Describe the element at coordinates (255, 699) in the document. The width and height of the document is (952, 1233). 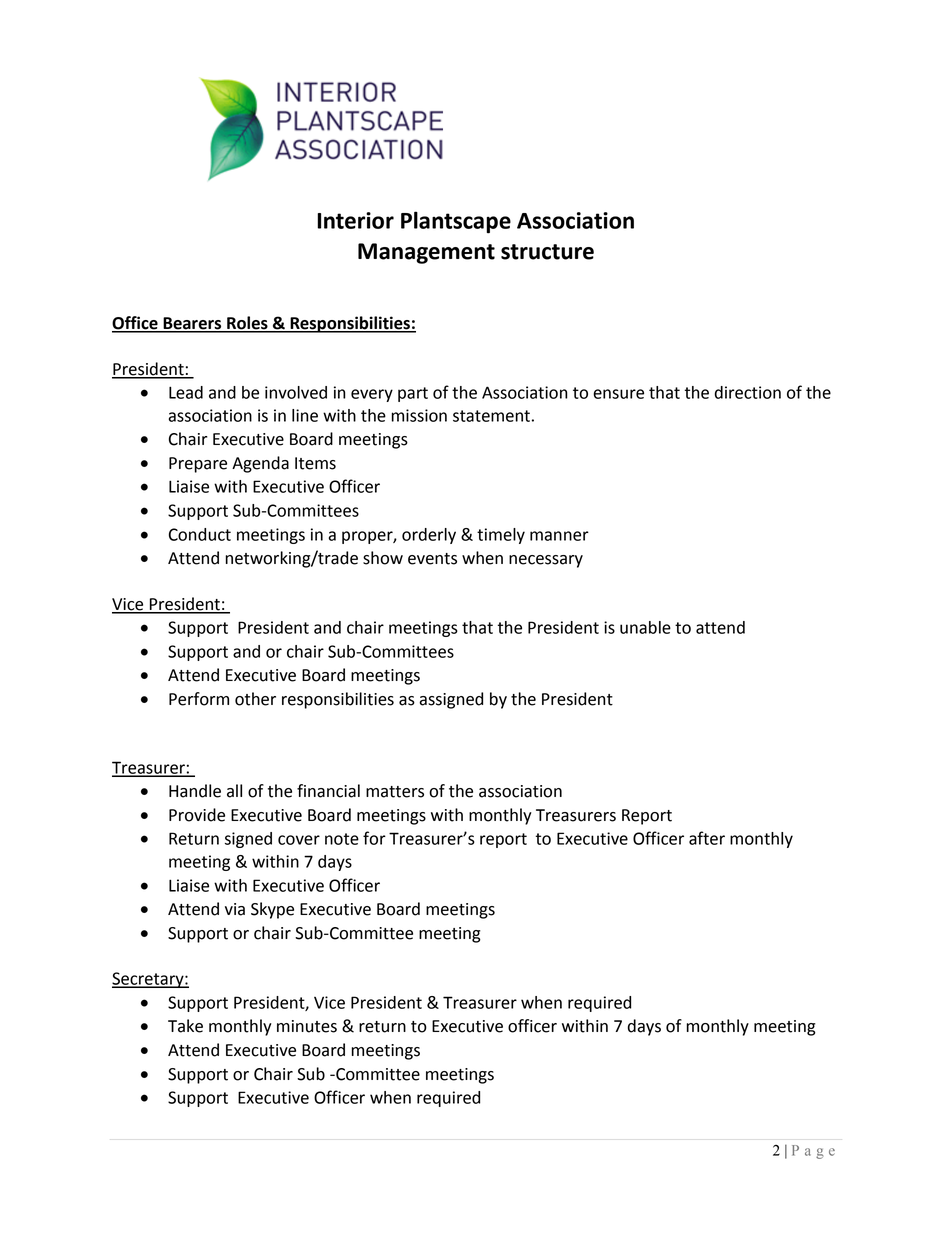
I see `other` at that location.
